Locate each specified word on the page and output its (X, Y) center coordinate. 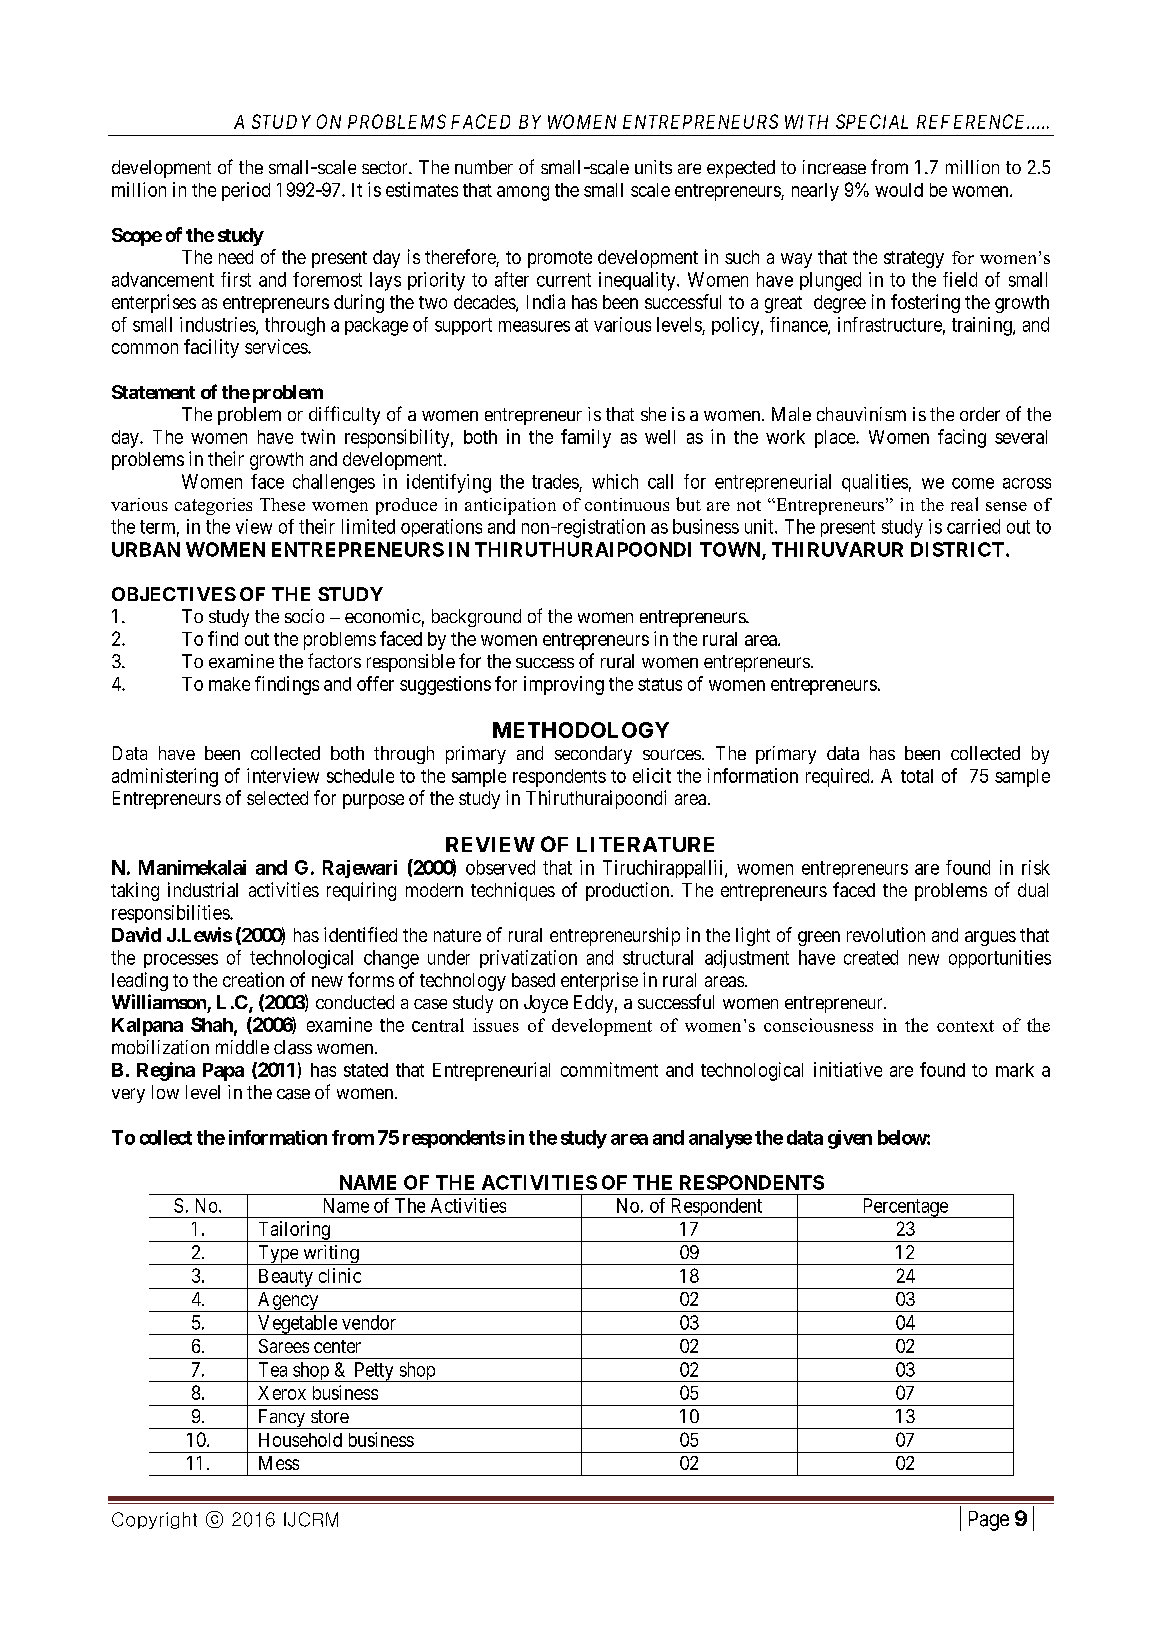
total (917, 776)
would (899, 190)
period (246, 191)
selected (277, 798)
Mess (279, 1463)
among (523, 193)
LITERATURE (645, 844)
